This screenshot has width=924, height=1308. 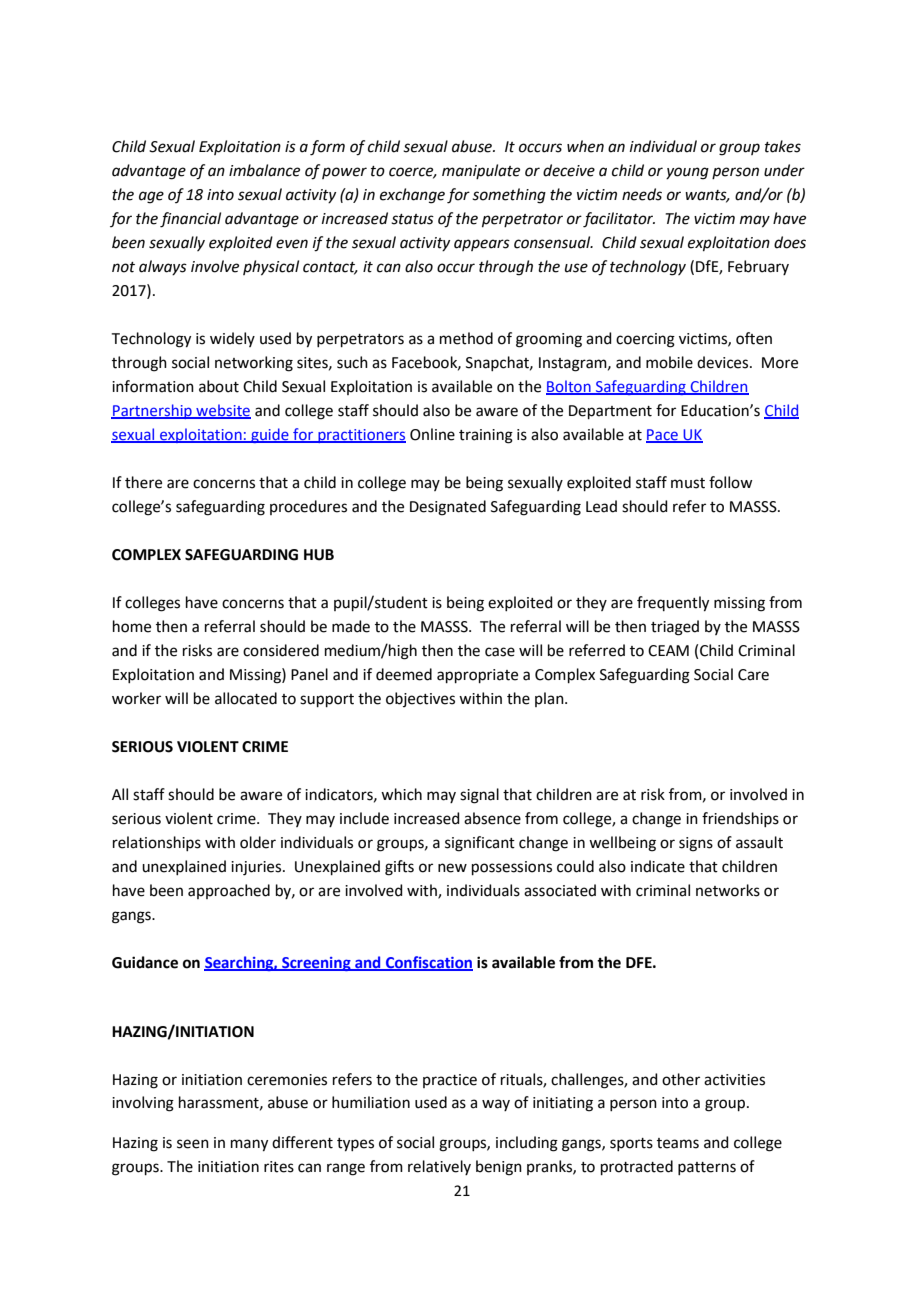 I want to click on allocated, so click(x=246, y=698).
